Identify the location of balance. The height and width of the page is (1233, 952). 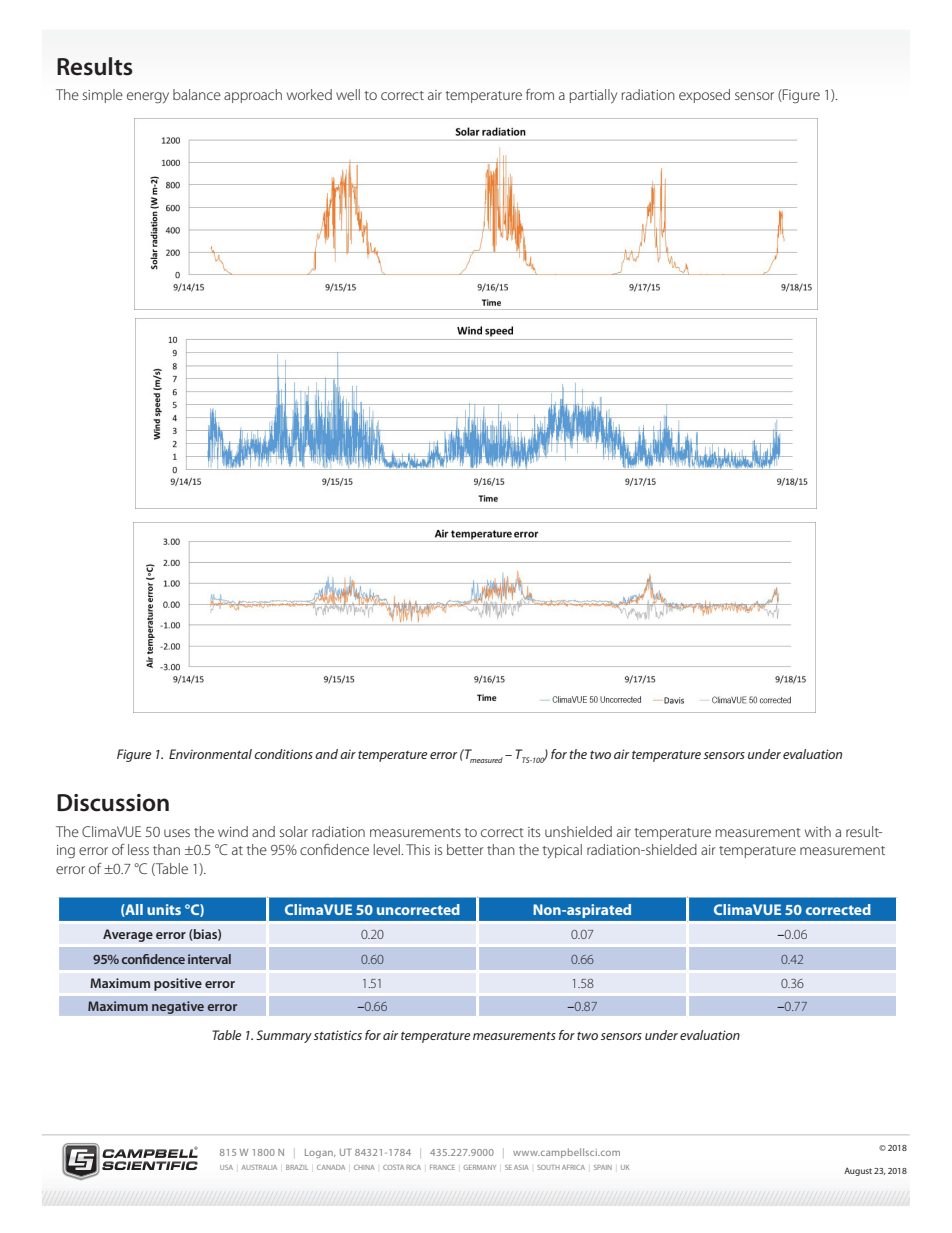
(197, 94).
